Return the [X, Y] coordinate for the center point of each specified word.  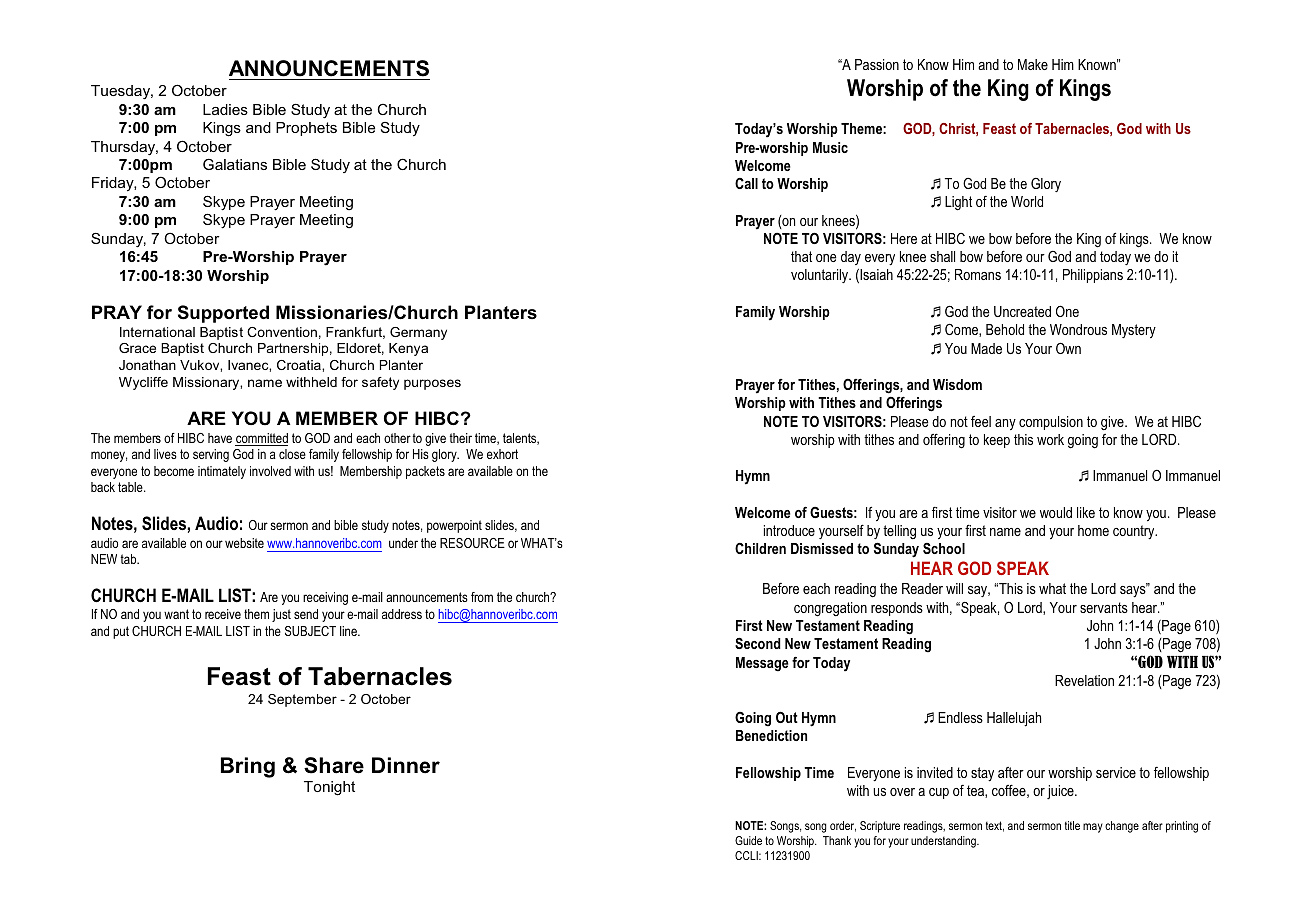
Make [1033, 64]
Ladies [225, 109]
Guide [748, 840]
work [1050, 439]
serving [211, 455]
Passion [877, 64]
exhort [502, 454]
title [1072, 825]
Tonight [329, 788]
